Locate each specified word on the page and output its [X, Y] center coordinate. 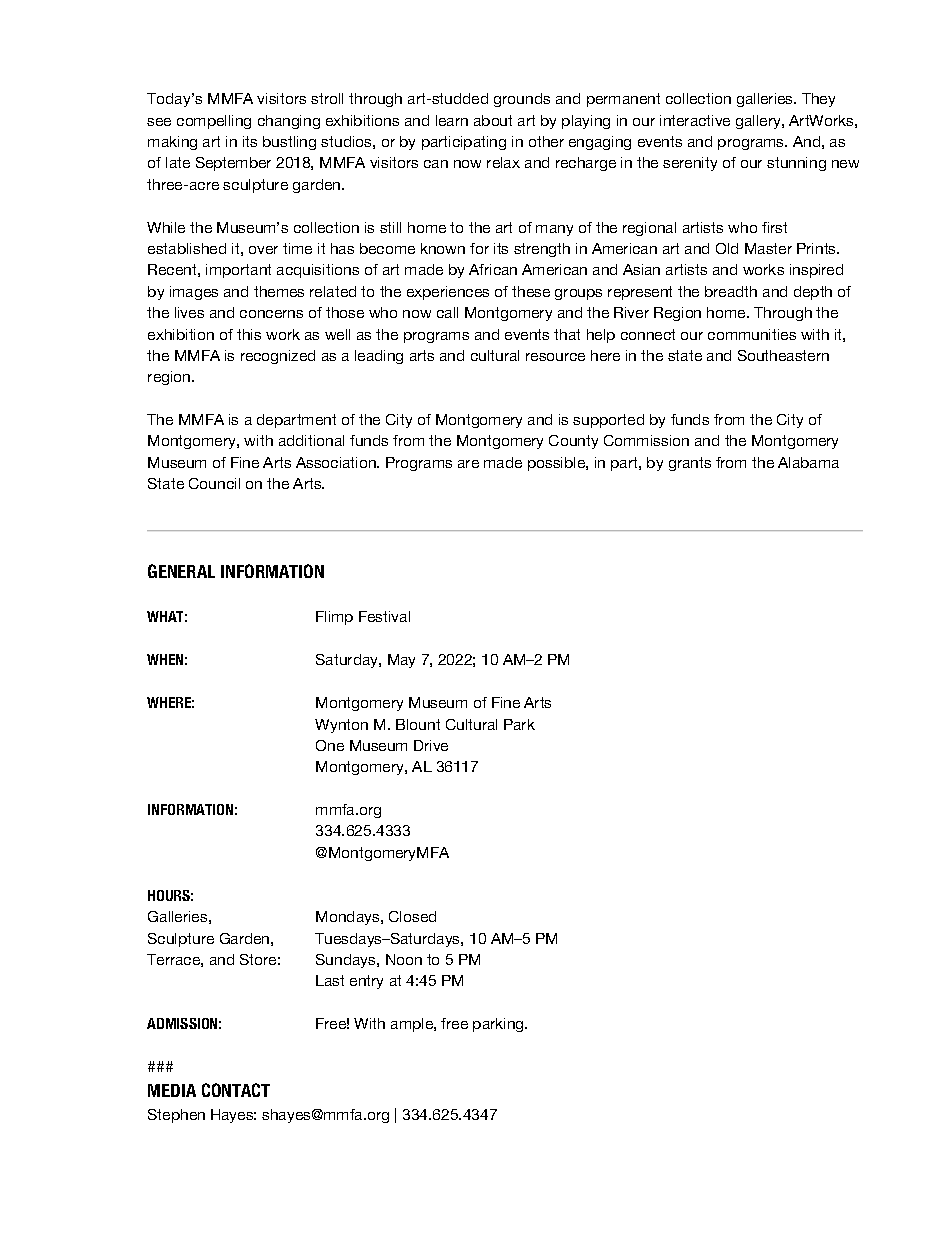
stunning [796, 164]
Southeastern [783, 355]
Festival [384, 616]
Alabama [808, 462]
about [493, 120]
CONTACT [236, 1090]
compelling [214, 122]
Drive [431, 745]
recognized [278, 357]
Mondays [349, 918]
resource [555, 357]
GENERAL [181, 571]
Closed [412, 916]
